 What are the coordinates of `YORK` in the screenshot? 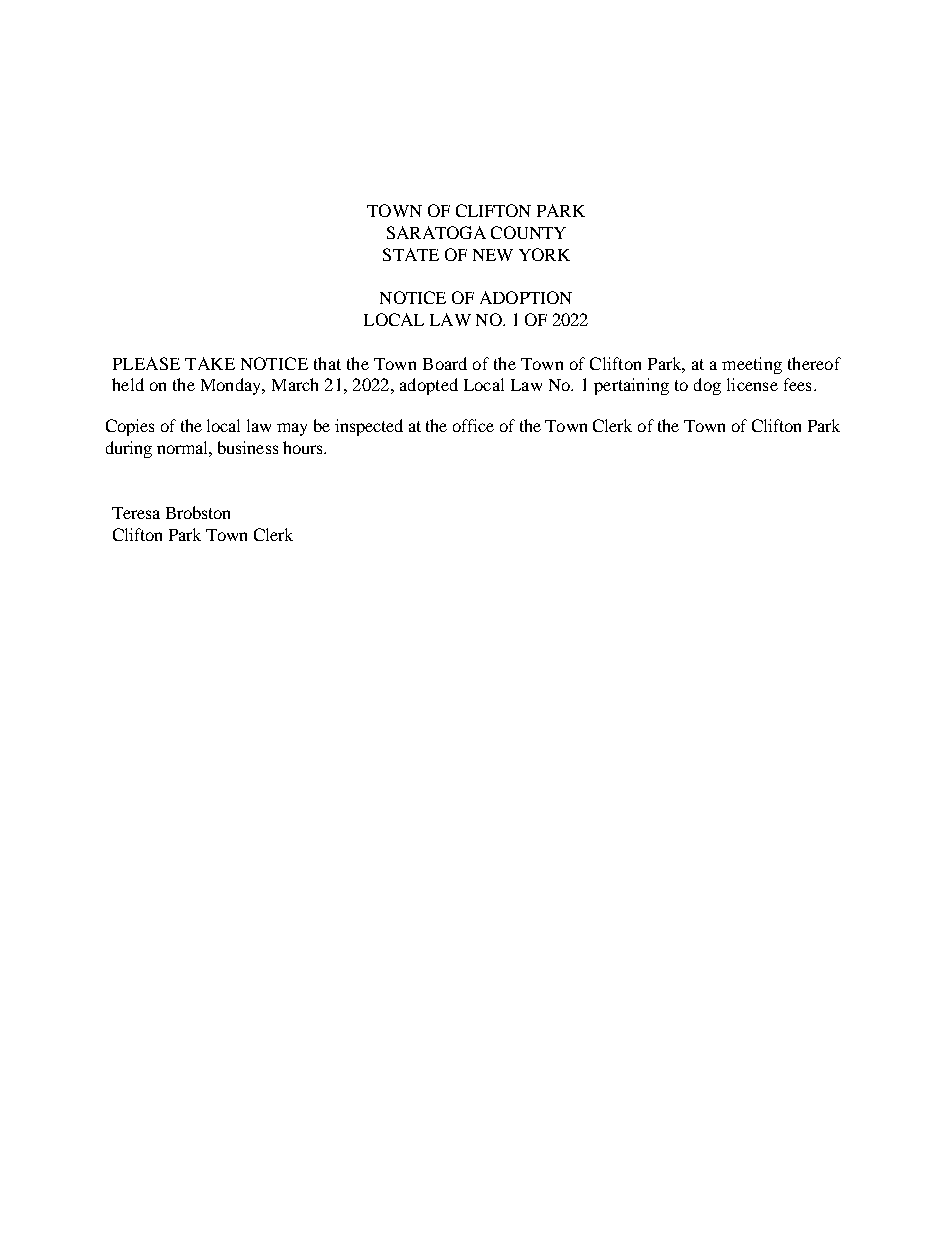 It's located at (544, 254).
